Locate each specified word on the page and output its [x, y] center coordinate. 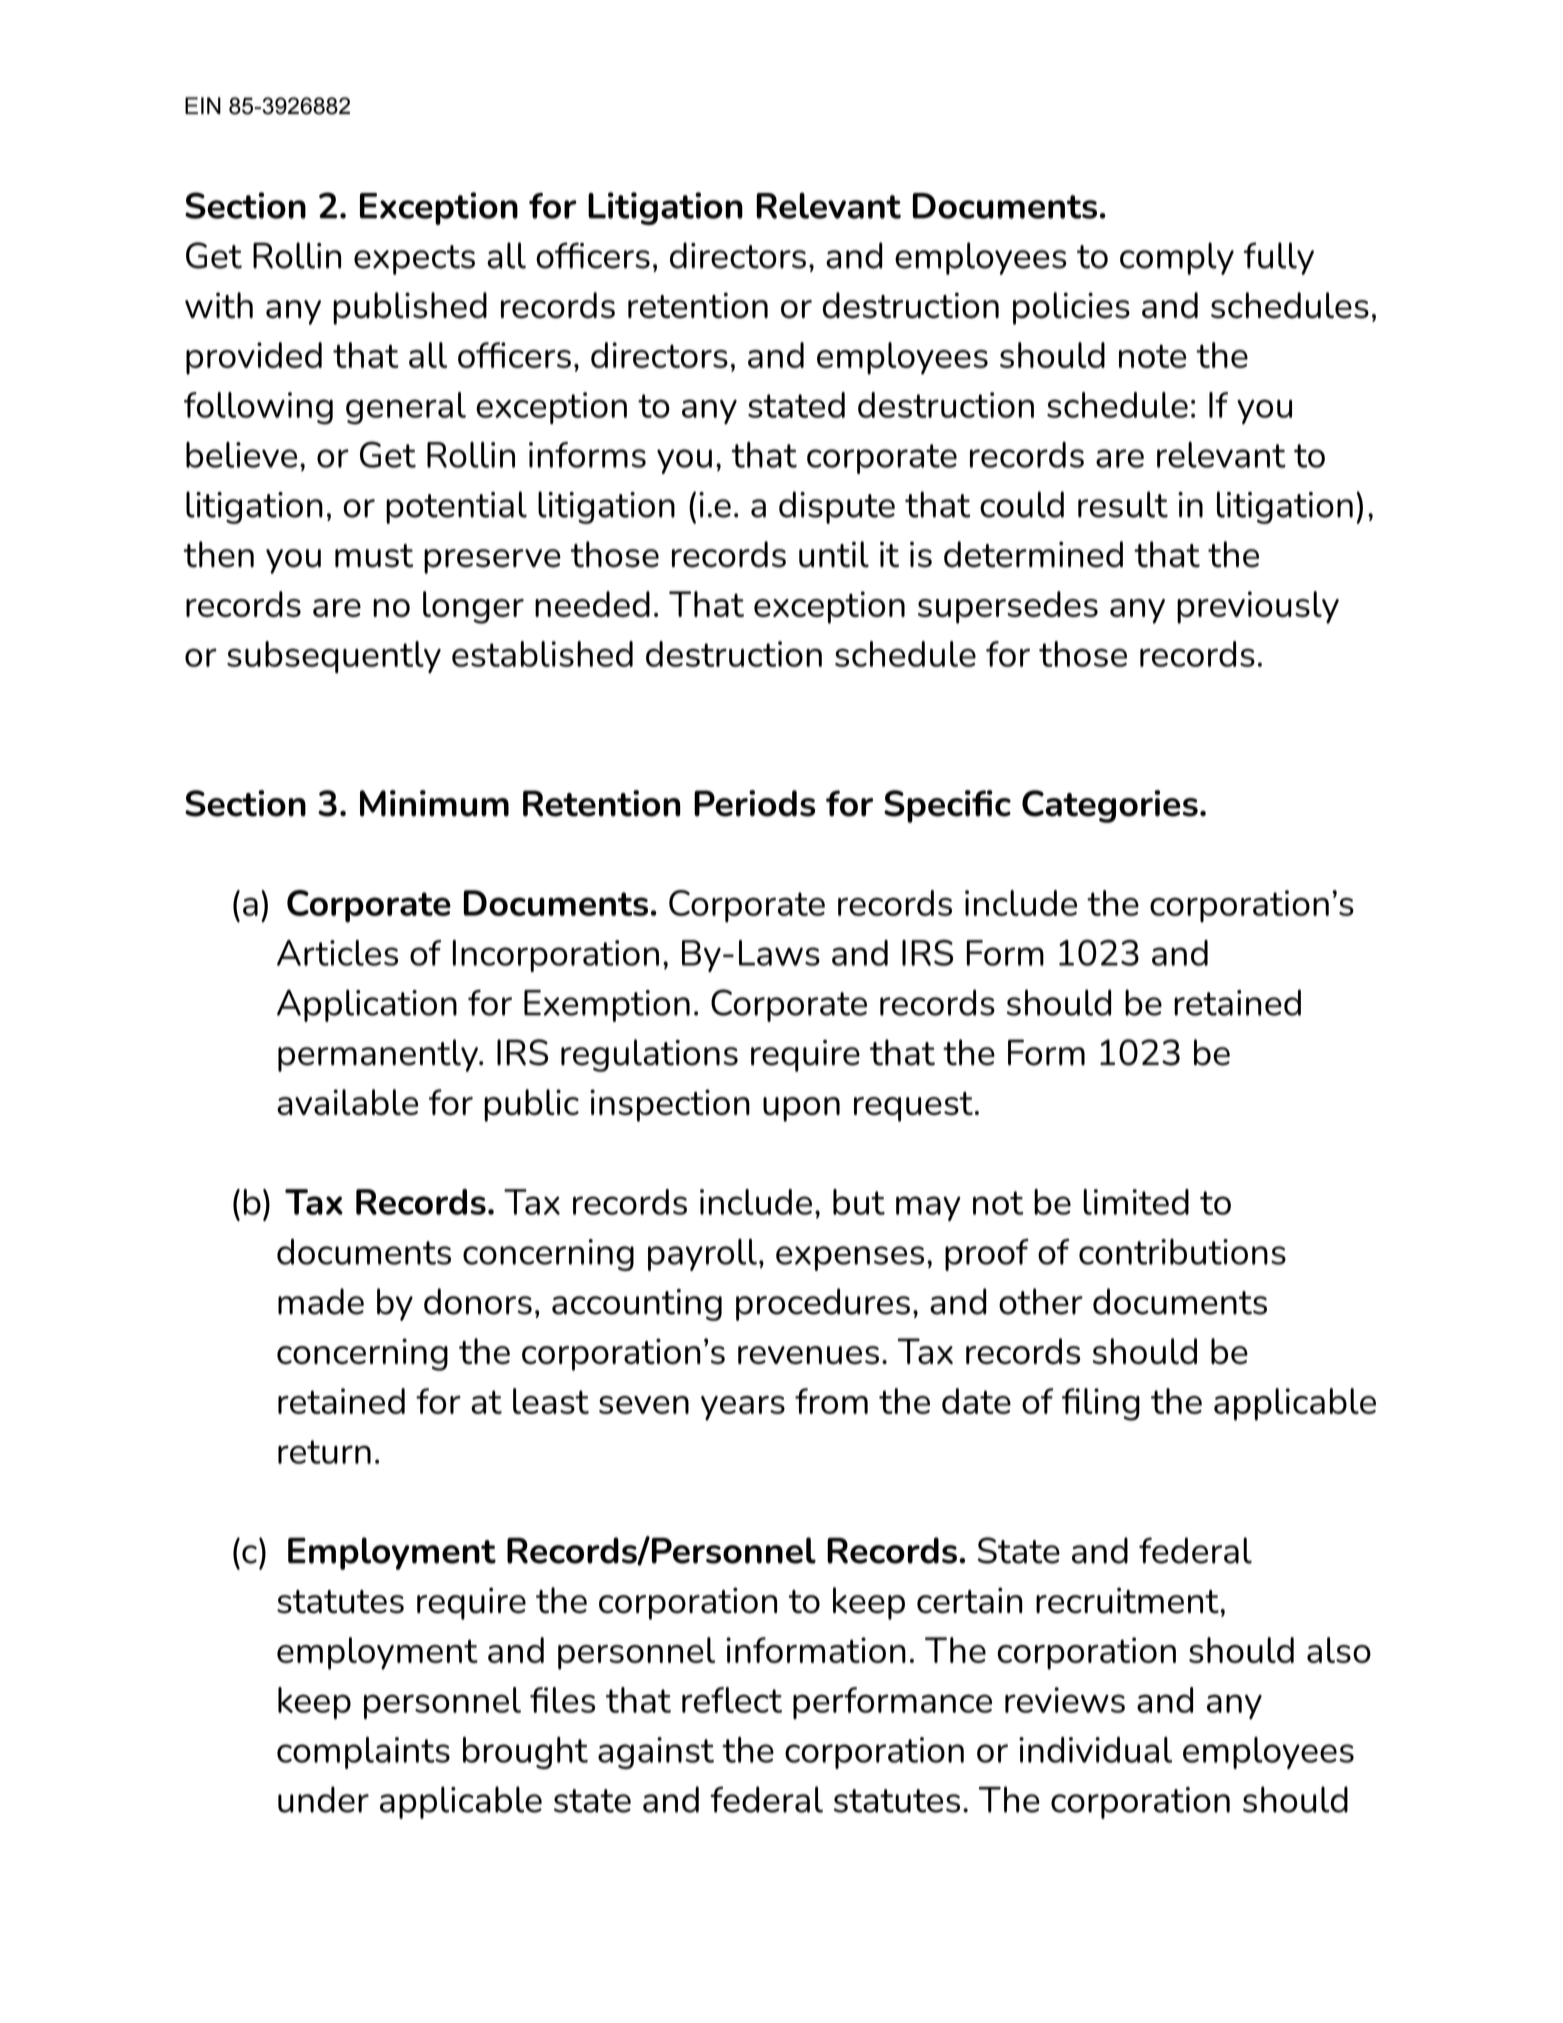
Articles [337, 953]
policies [1071, 308]
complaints [363, 1753]
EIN [203, 105]
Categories [1110, 806]
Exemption [607, 1006]
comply [1177, 258]
